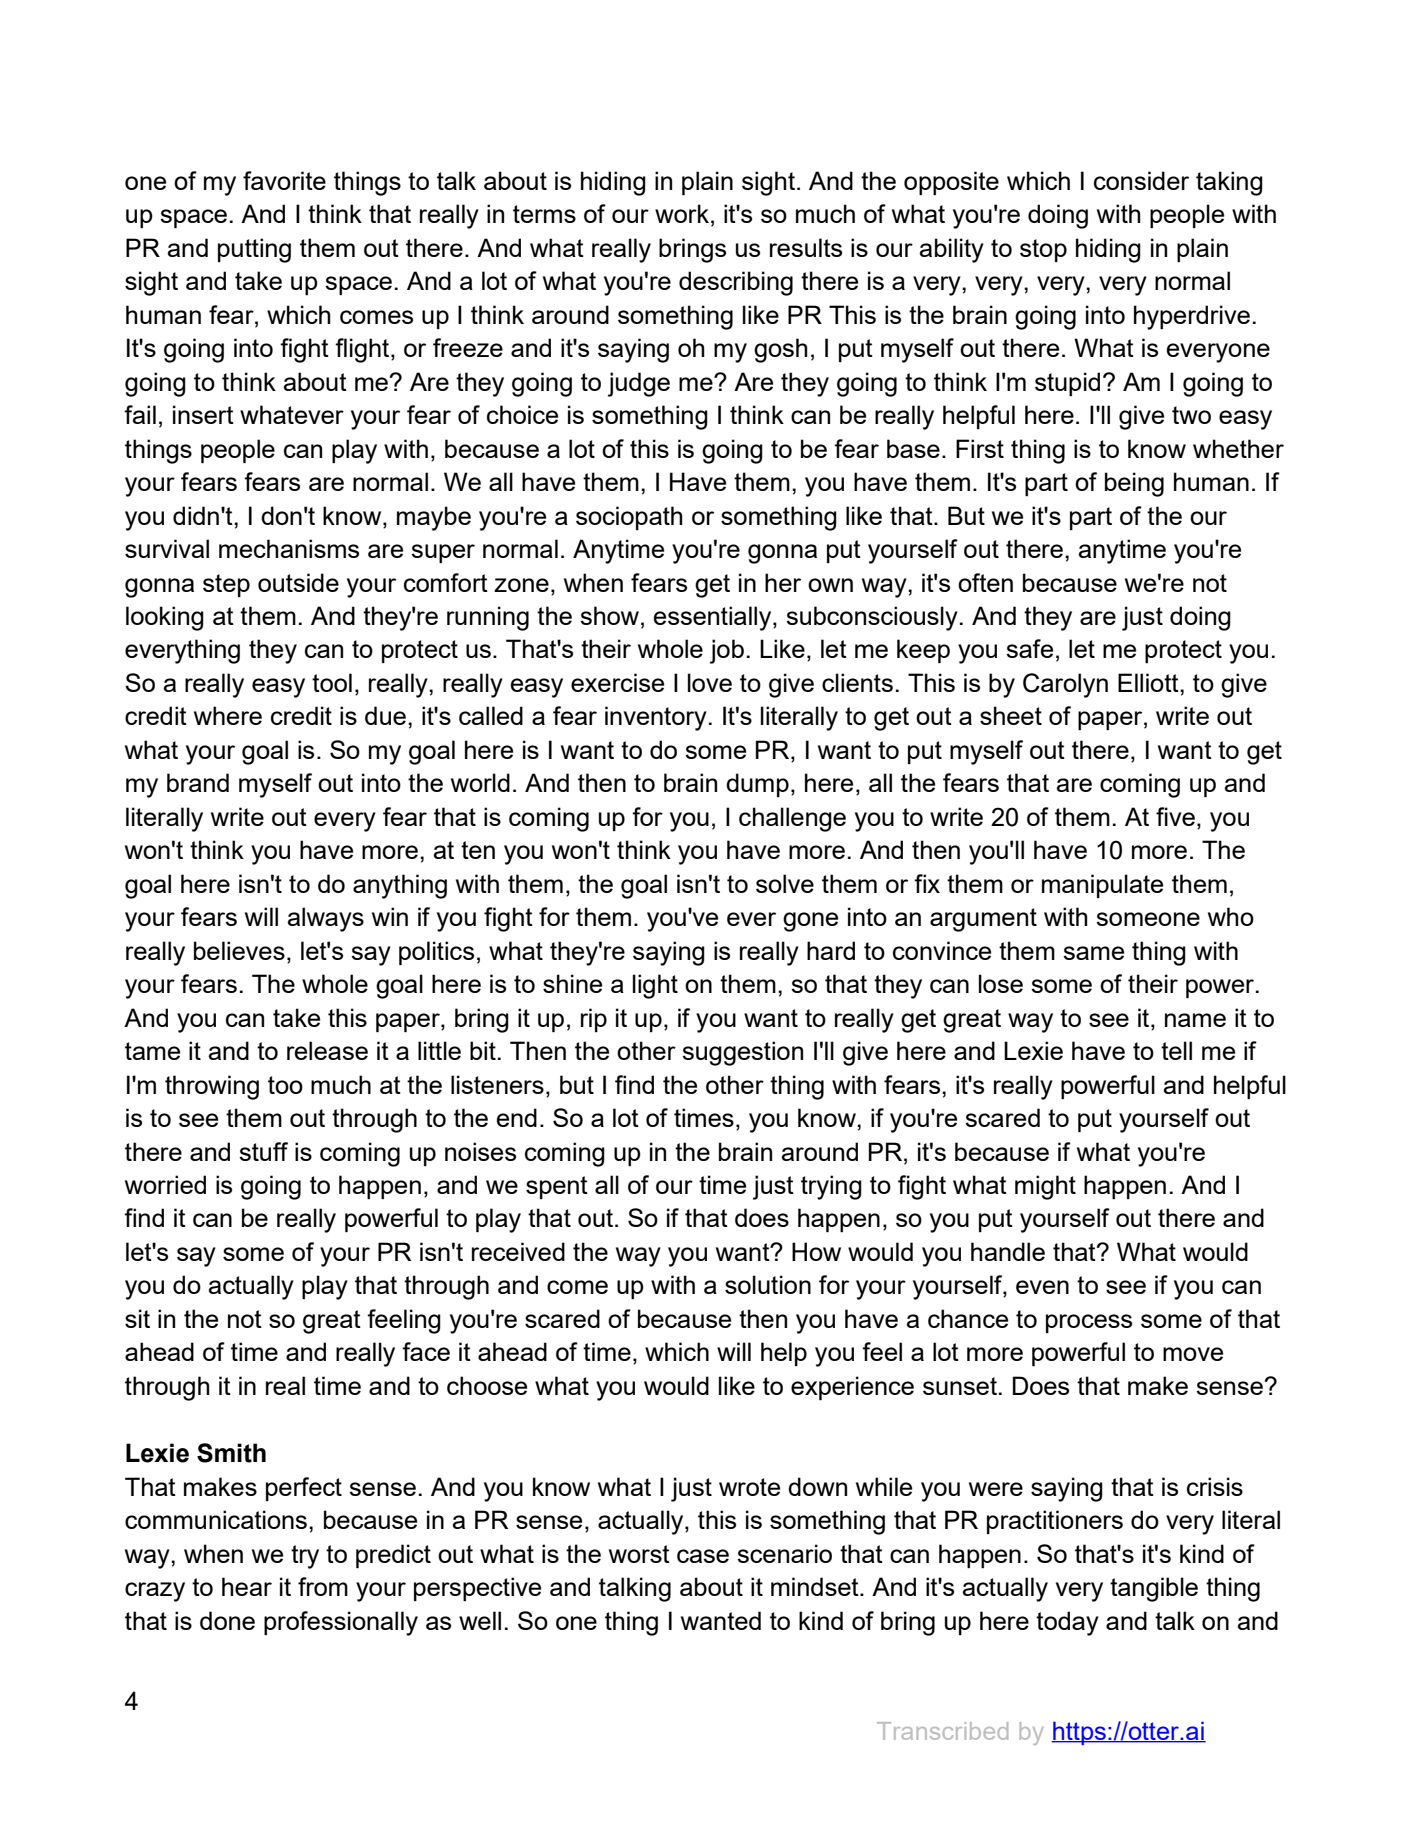 This image has height=1828, width=1413. Describe the element at coordinates (1089, 1323) in the image. I see `process` at that location.
